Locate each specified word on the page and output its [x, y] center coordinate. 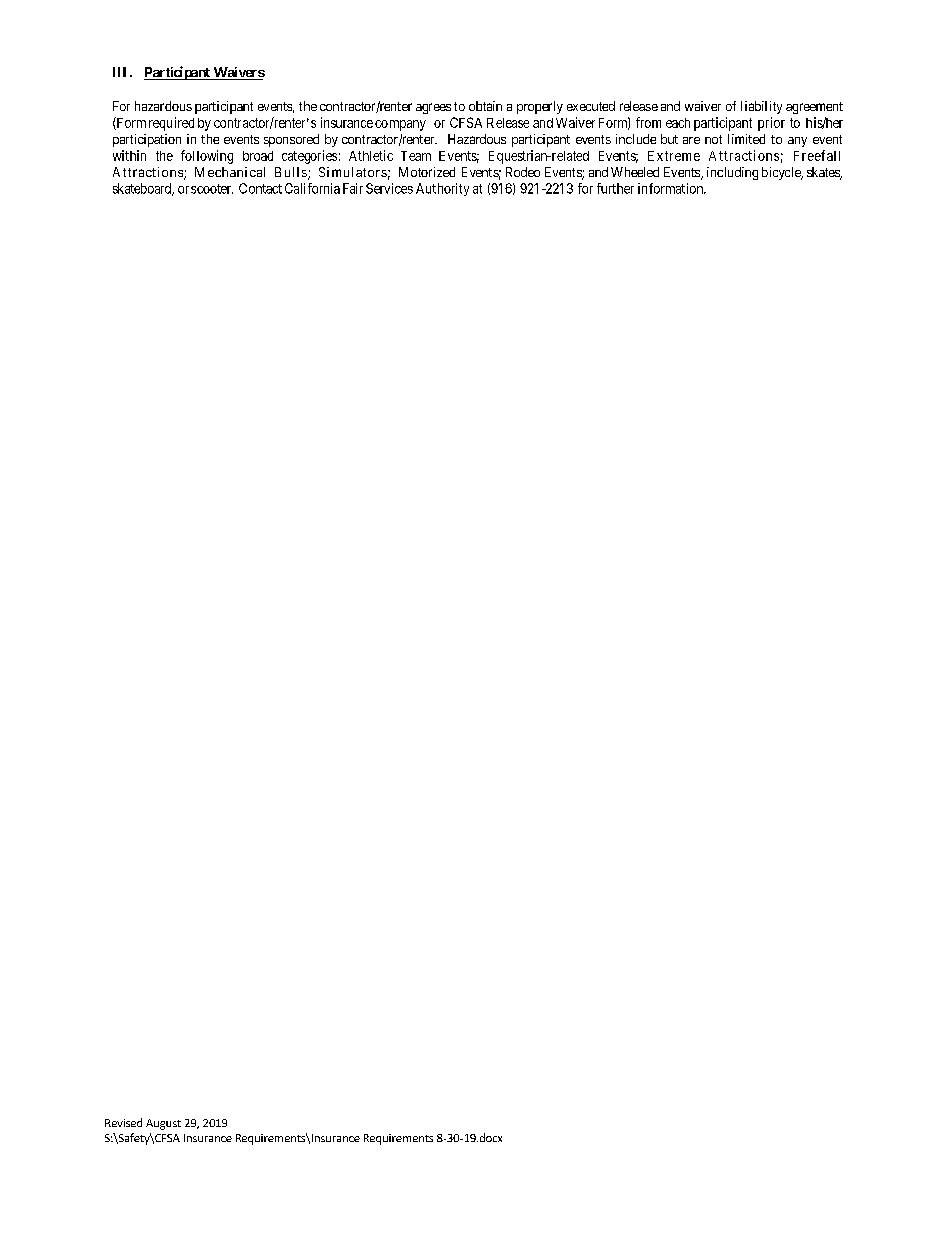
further [615, 188]
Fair [353, 188]
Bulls [291, 172]
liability [761, 107]
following [207, 157]
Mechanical [230, 172]
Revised [123, 1122]
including [732, 173]
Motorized [427, 172]
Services [389, 188]
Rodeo [523, 172]
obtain [485, 106]
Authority [442, 189]
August [163, 1124]
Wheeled [635, 172]
